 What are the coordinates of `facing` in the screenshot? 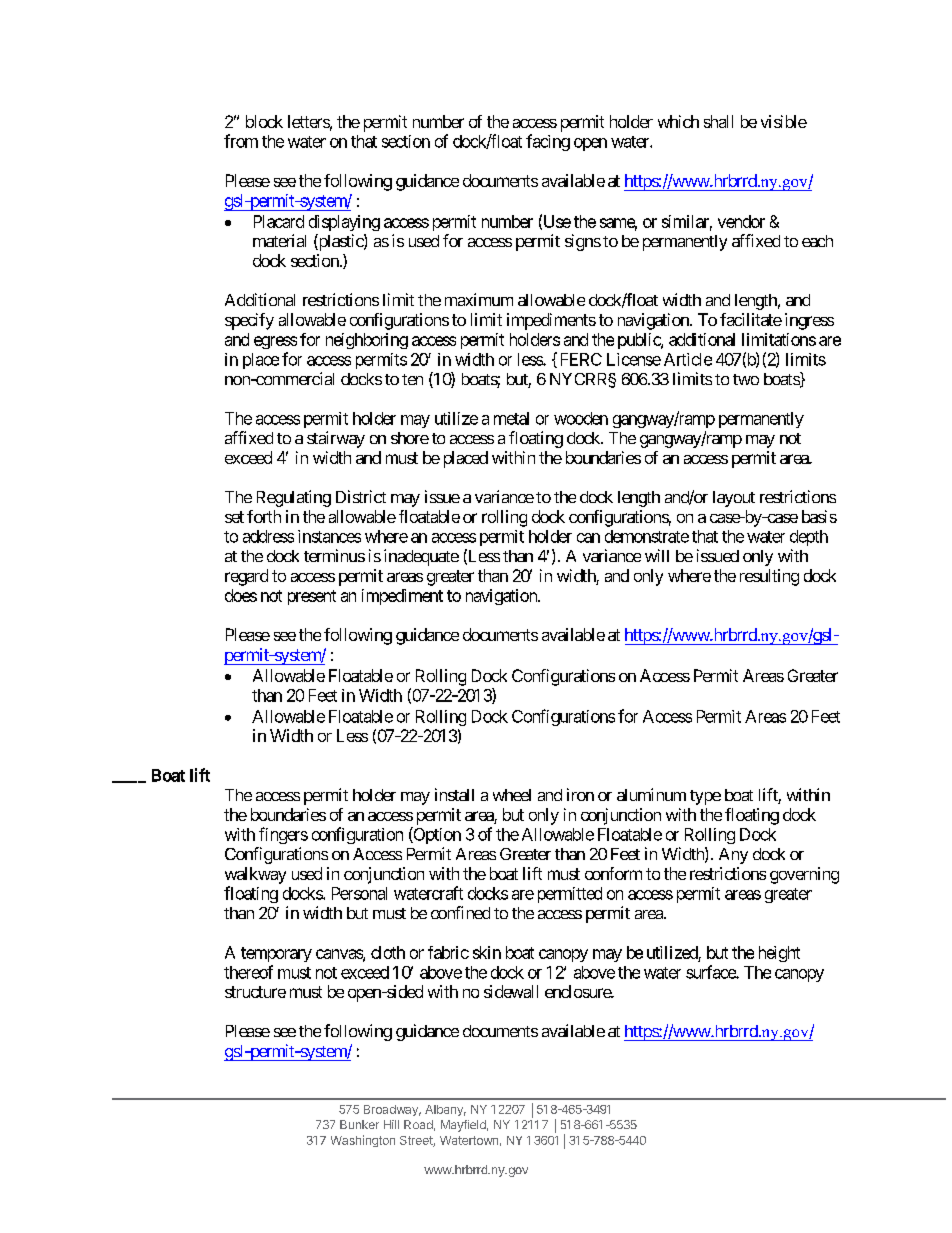 It's located at (548, 142).
